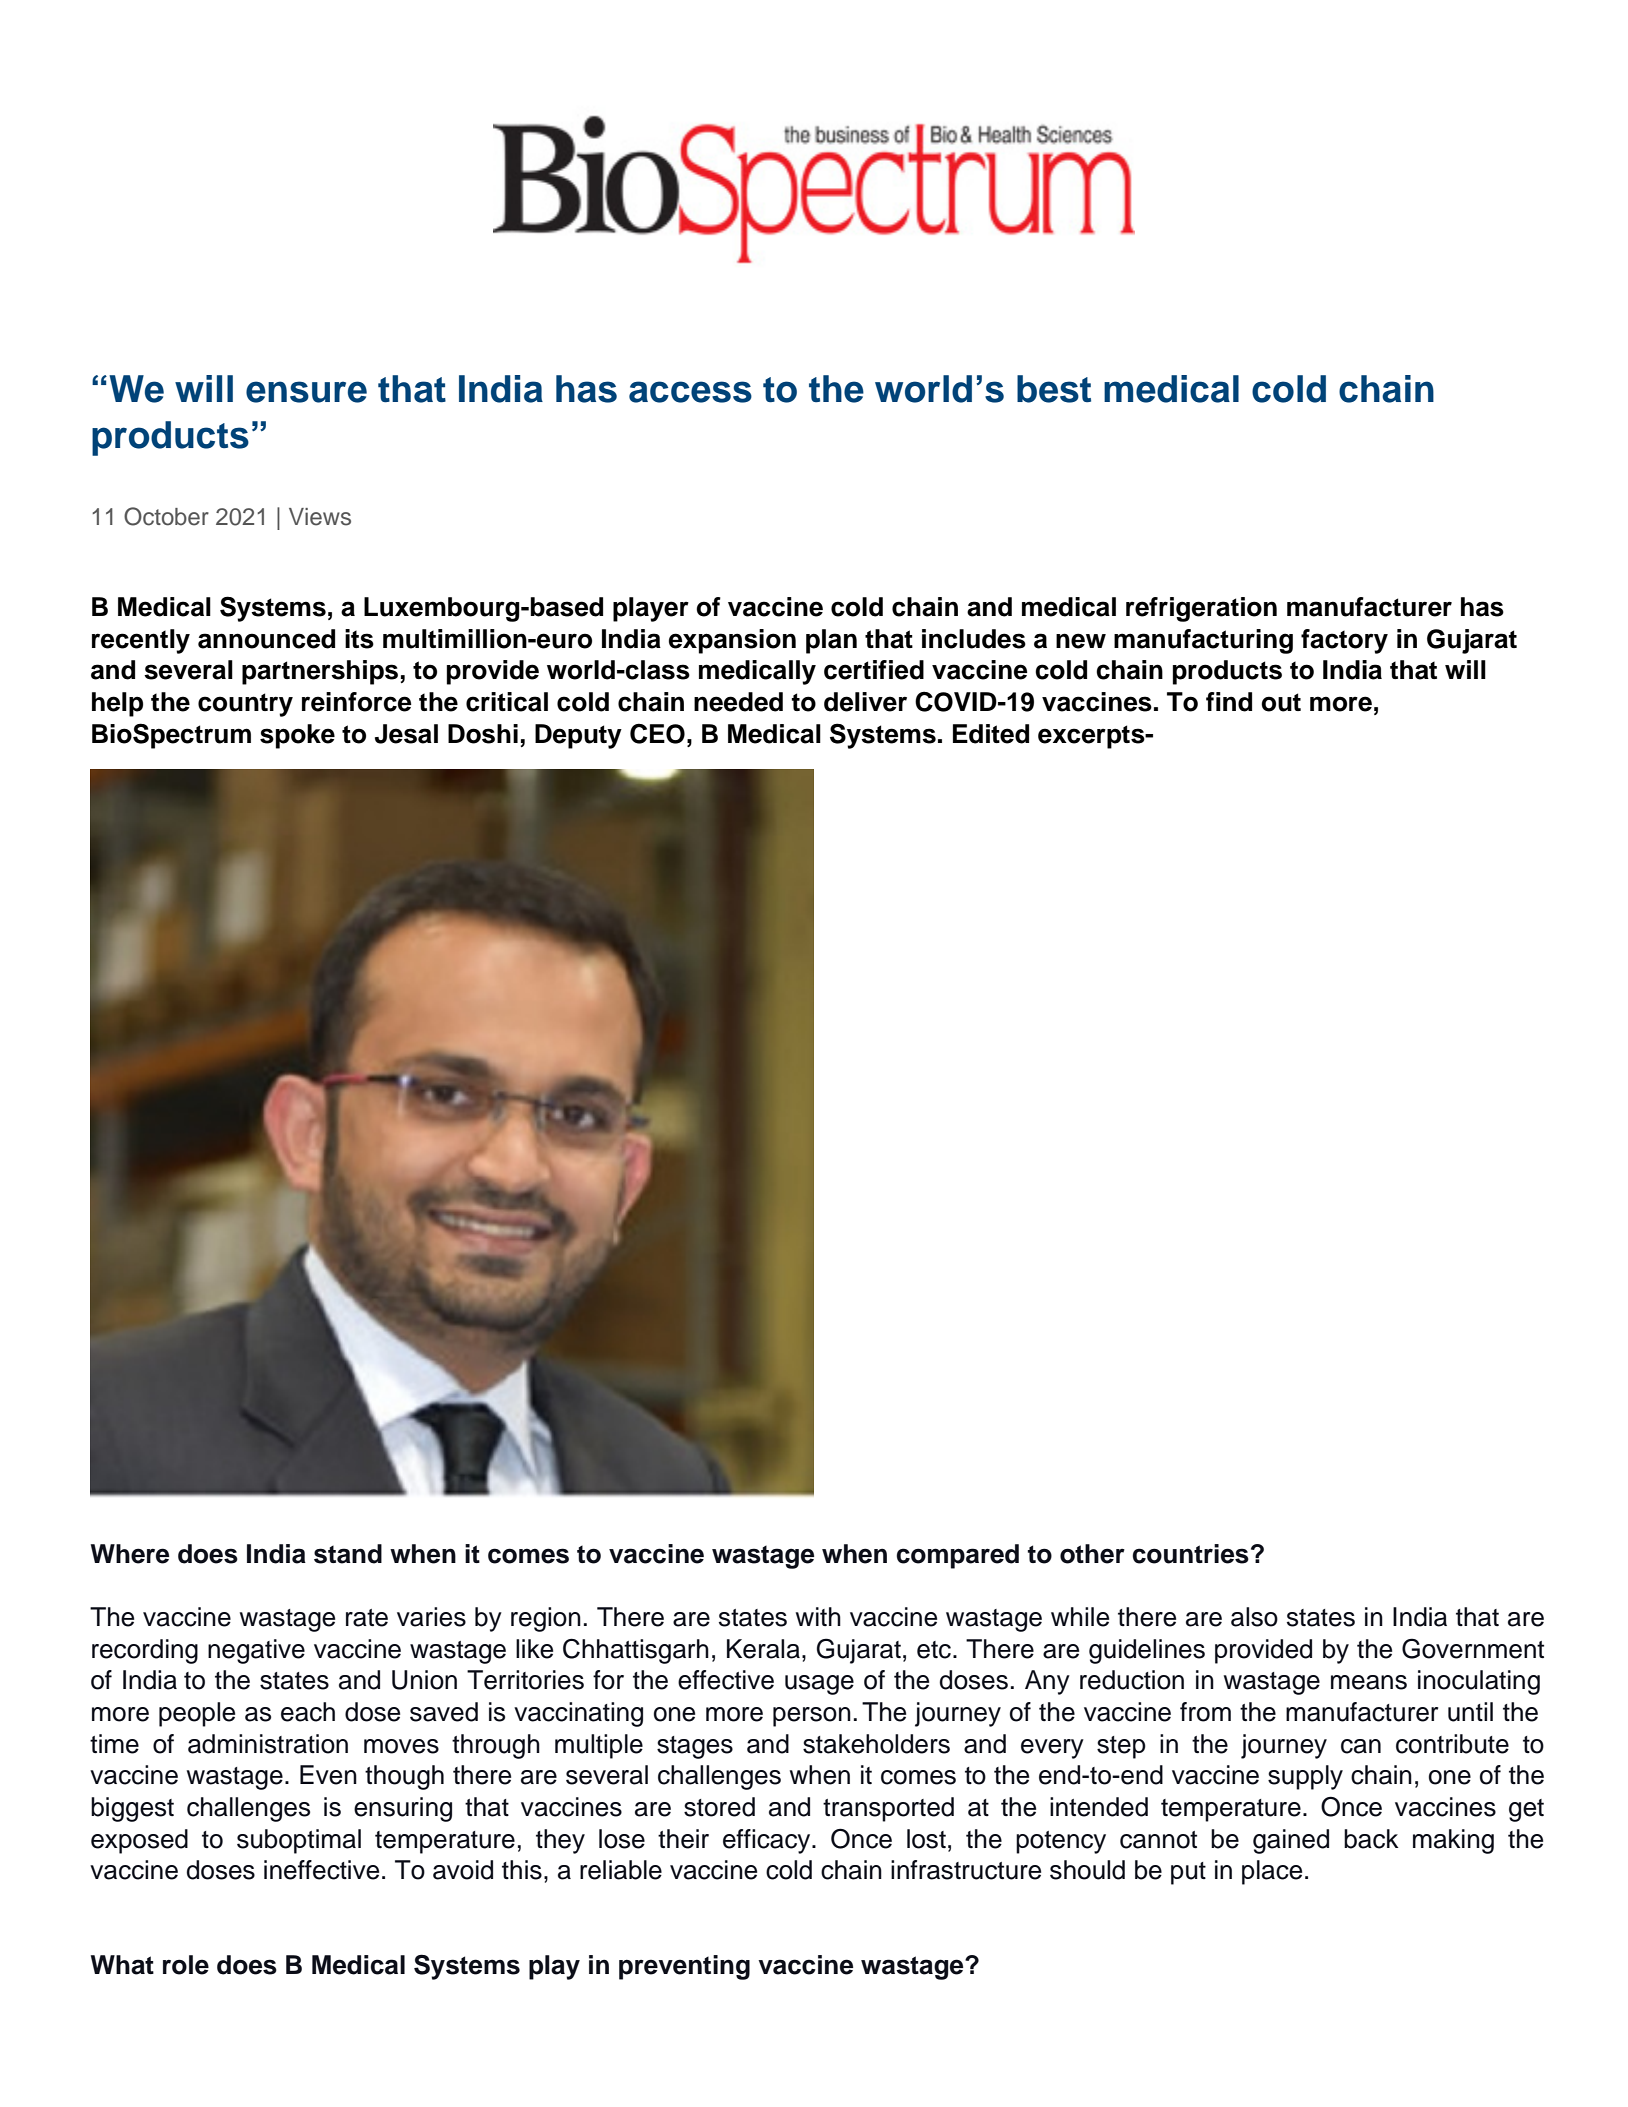  I want to click on role, so click(186, 1965).
